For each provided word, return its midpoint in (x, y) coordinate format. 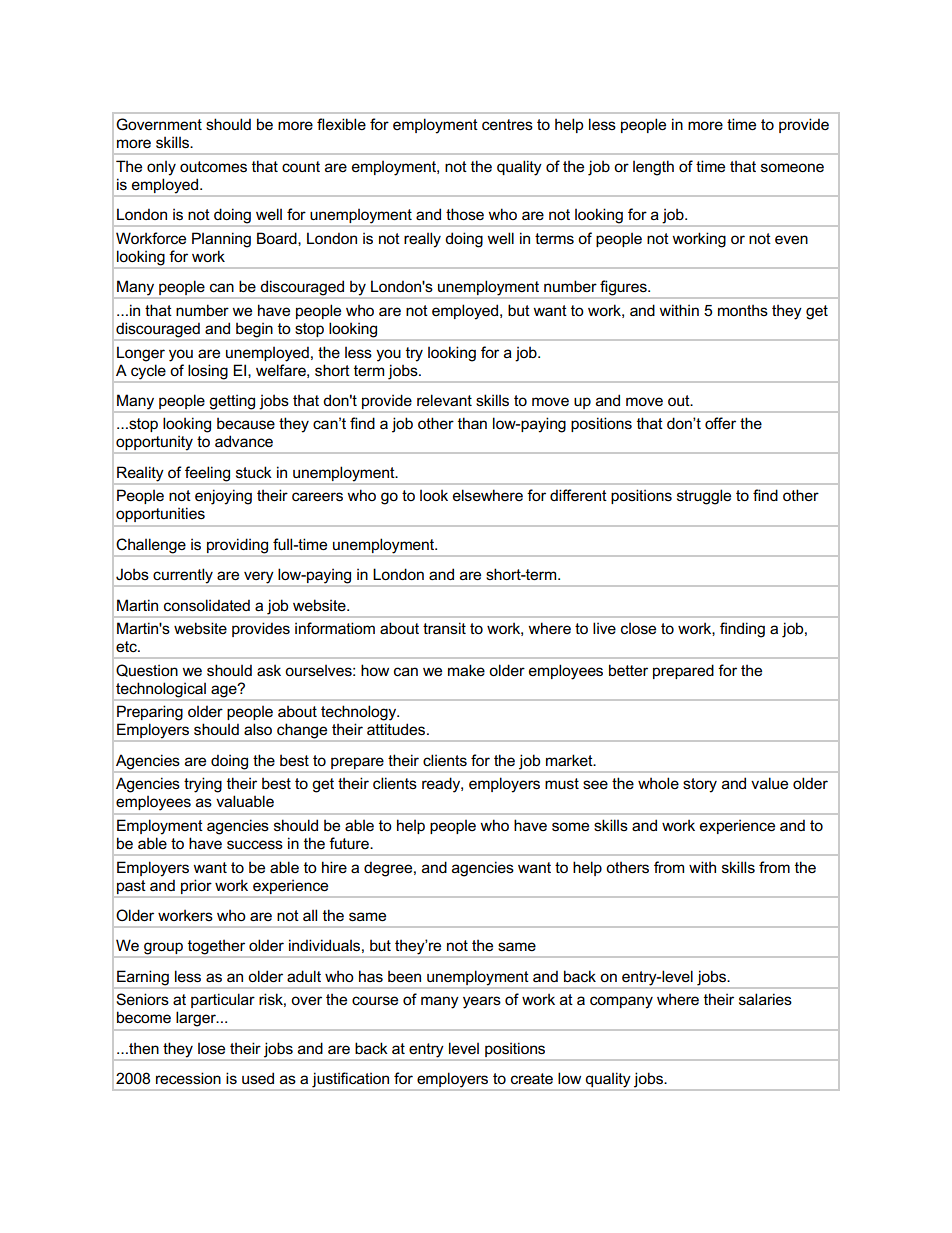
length (653, 168)
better (628, 670)
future (350, 843)
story (700, 785)
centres (507, 124)
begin (254, 330)
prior (196, 887)
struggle (704, 497)
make (466, 670)
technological (161, 691)
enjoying (223, 497)
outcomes (213, 167)
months (743, 310)
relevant (444, 400)
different (578, 495)
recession (188, 1078)
